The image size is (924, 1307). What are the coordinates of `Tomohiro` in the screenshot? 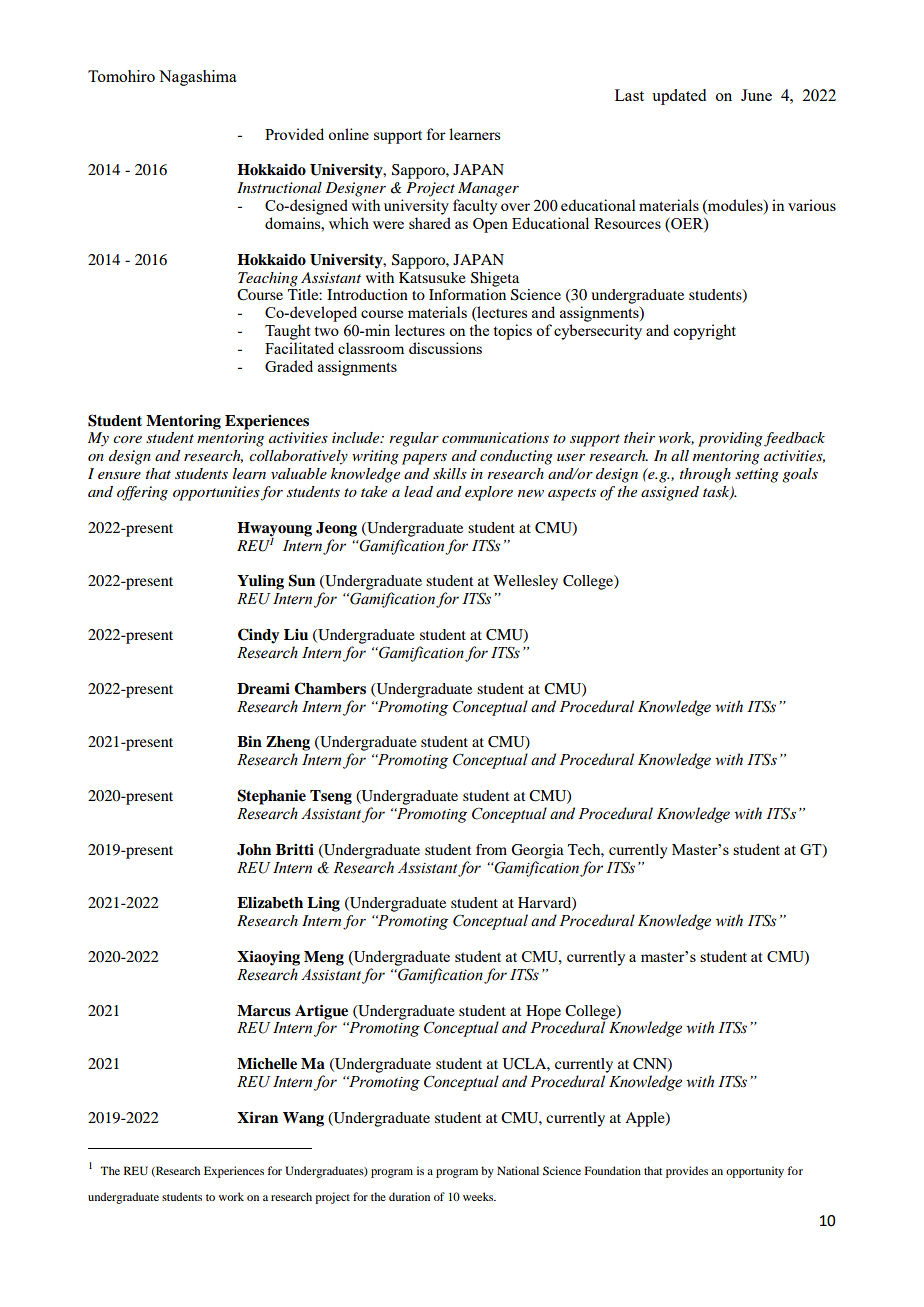 It's located at (121, 76).
